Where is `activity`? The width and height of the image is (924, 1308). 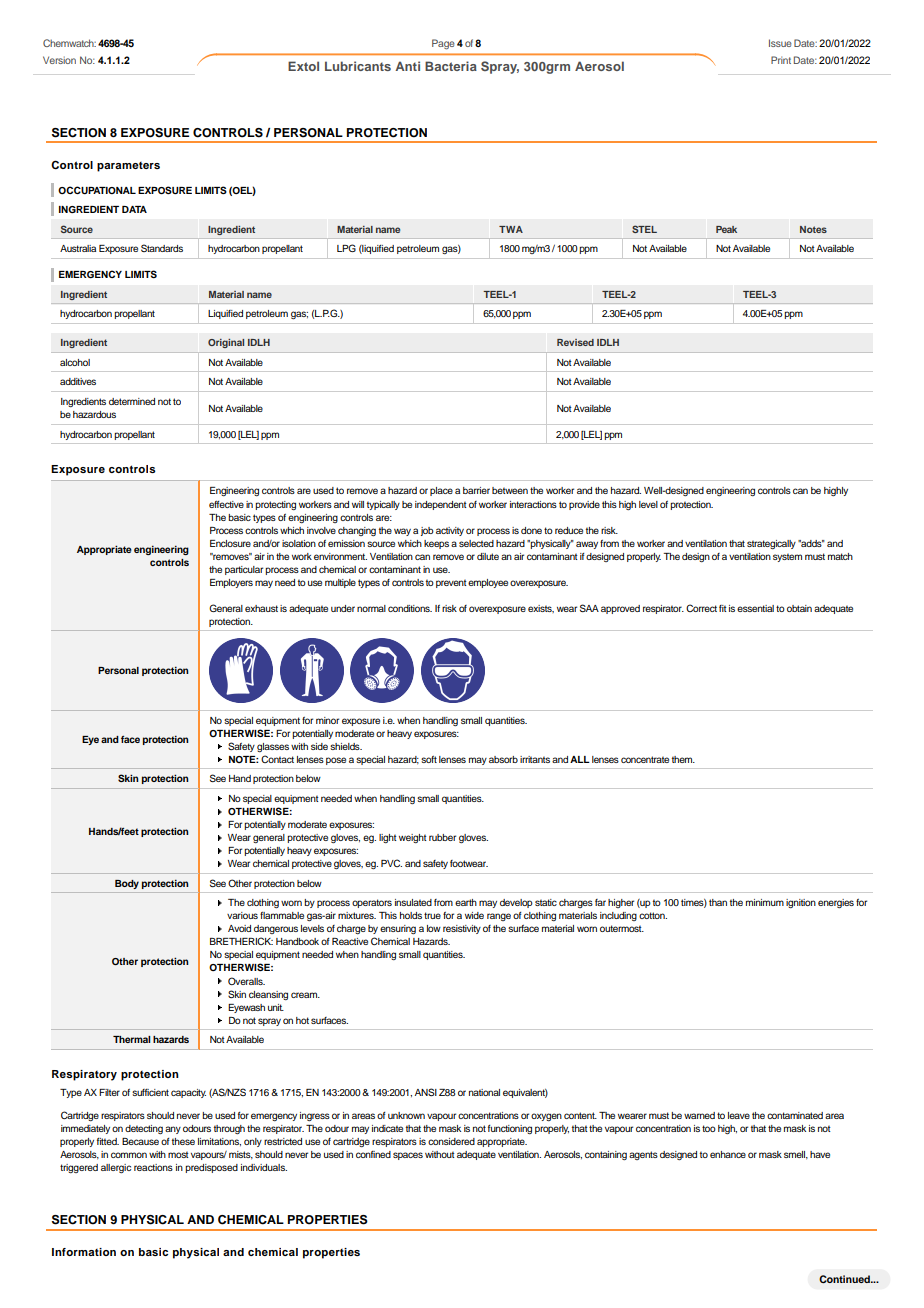 activity is located at coordinates (450, 531).
